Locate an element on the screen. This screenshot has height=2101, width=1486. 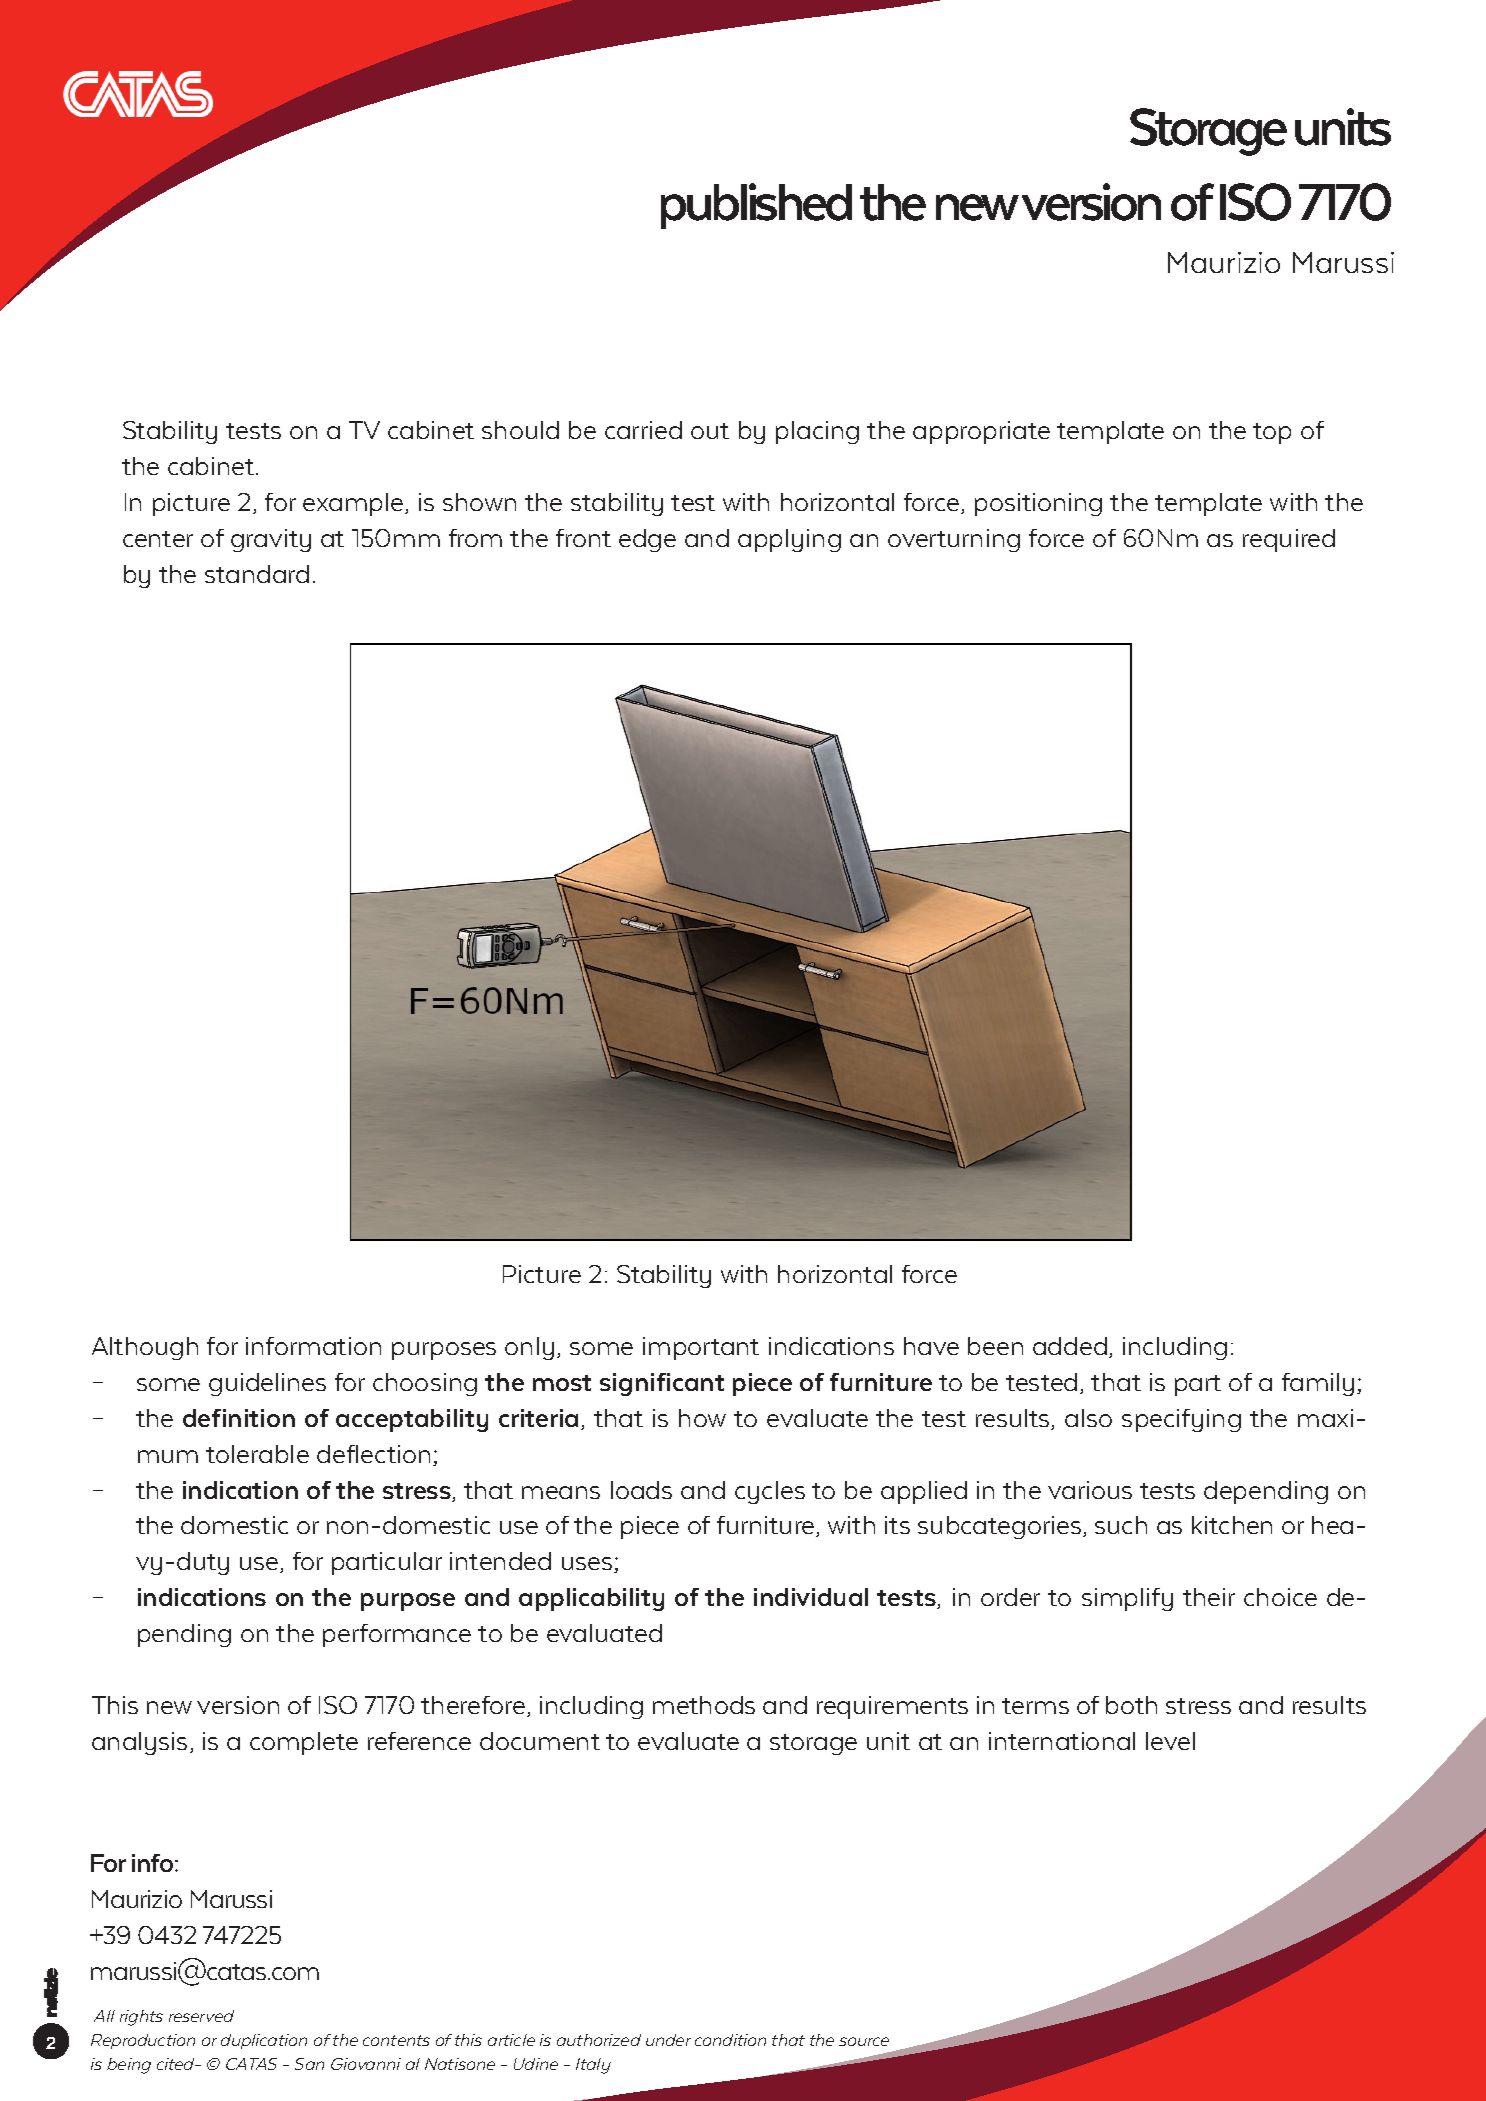
important is located at coordinates (701, 1348).
